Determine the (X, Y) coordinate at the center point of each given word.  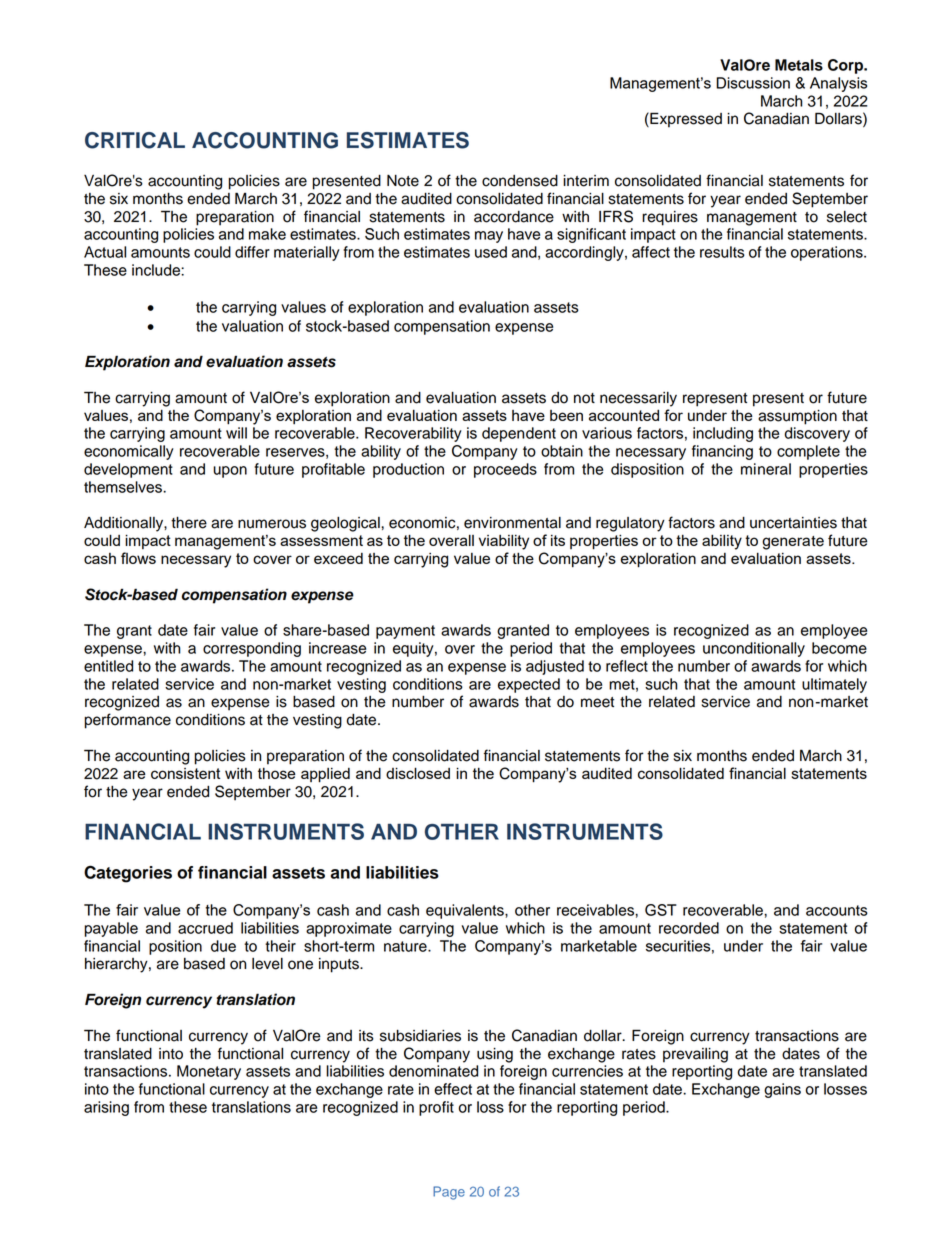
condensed (520, 181)
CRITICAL (135, 140)
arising (106, 1108)
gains (782, 1090)
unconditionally (754, 649)
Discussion (753, 83)
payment (405, 632)
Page (449, 1193)
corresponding (252, 649)
